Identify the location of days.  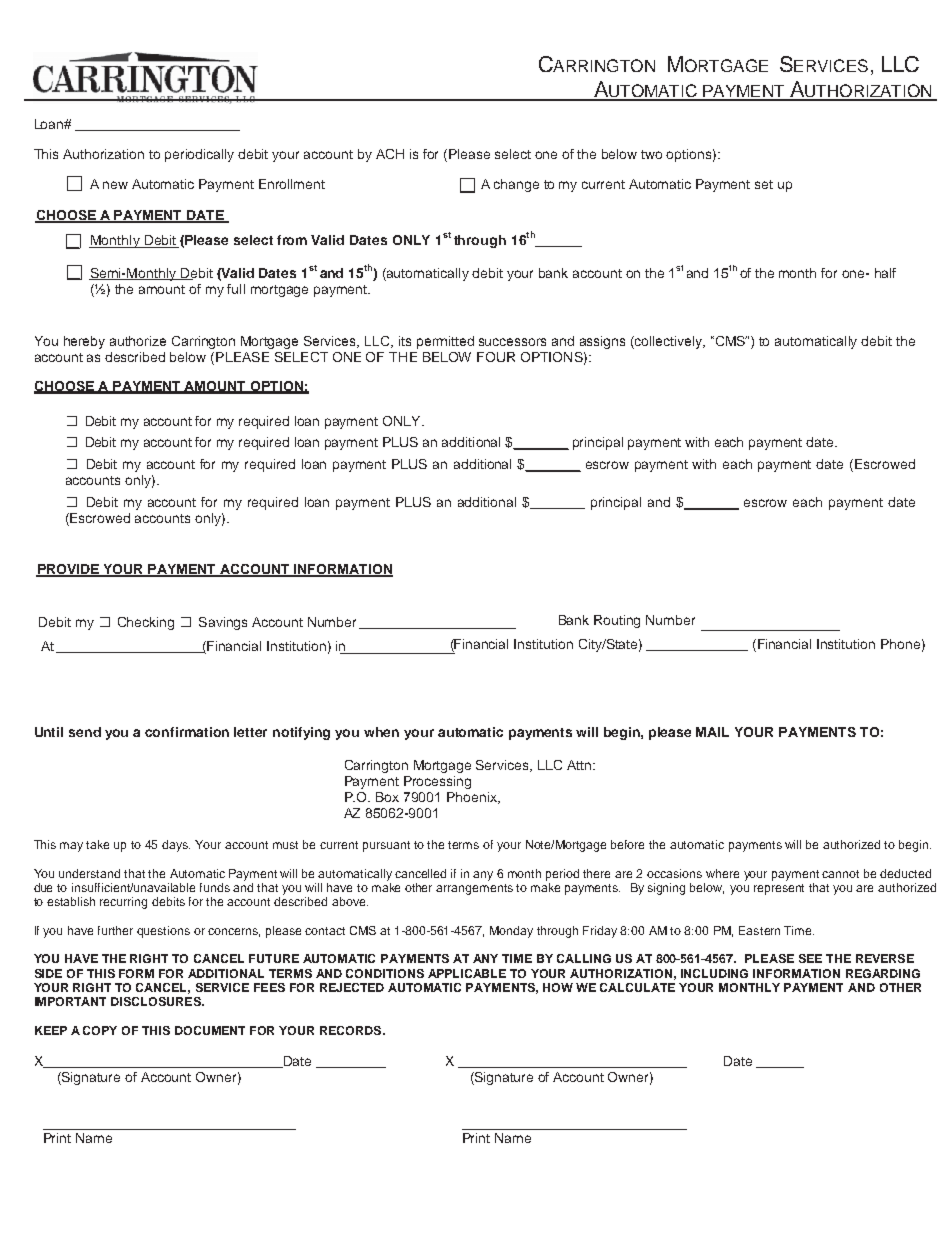
(176, 846).
